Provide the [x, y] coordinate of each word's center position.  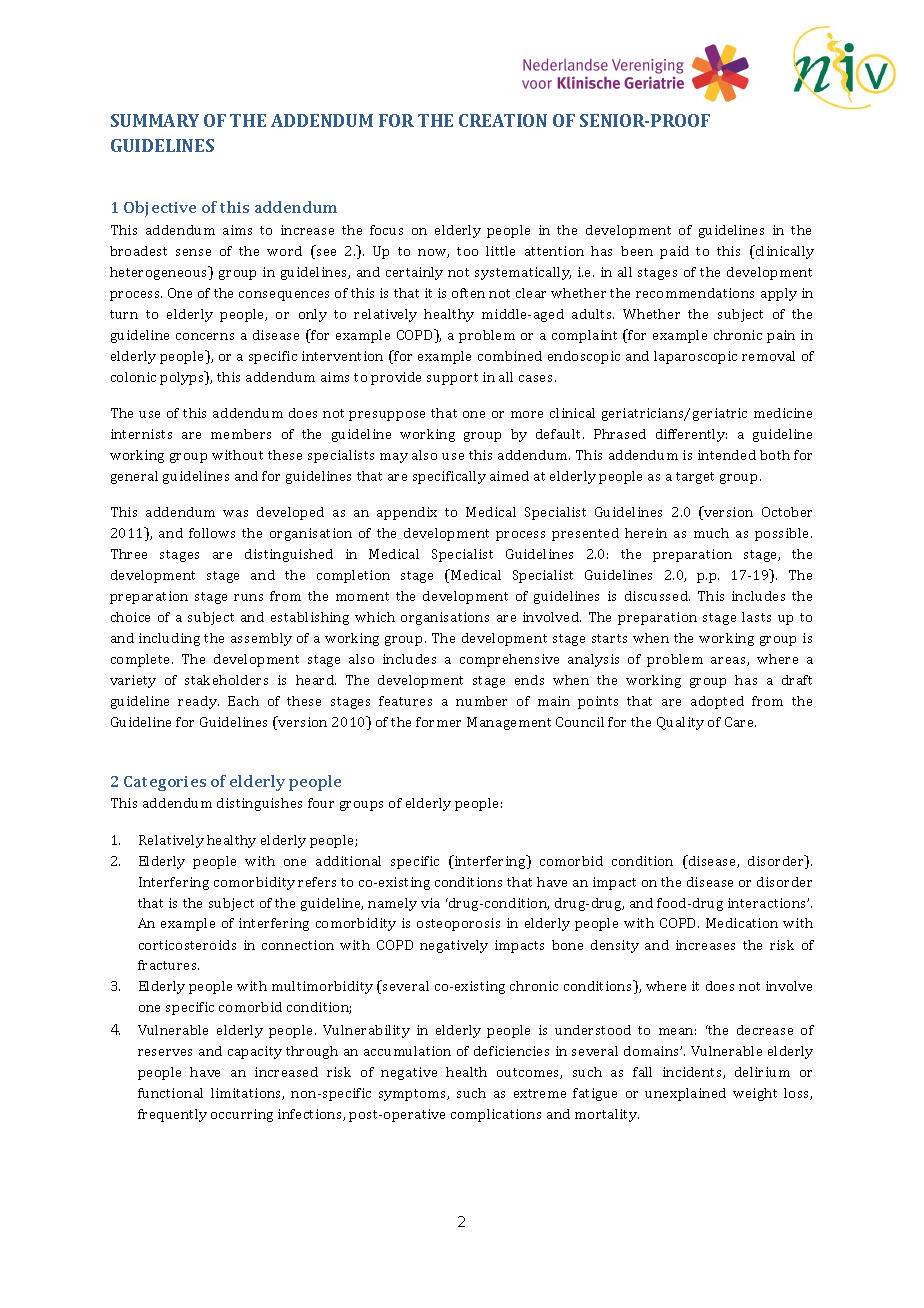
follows [212, 533]
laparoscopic [695, 357]
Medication [742, 923]
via [430, 903]
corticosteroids [187, 945]
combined [510, 356]
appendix [407, 513]
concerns [205, 336]
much [711, 533]
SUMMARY [155, 120]
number [481, 701]
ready [198, 702]
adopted [717, 702]
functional [170, 1093]
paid [674, 252]
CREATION [503, 120]
